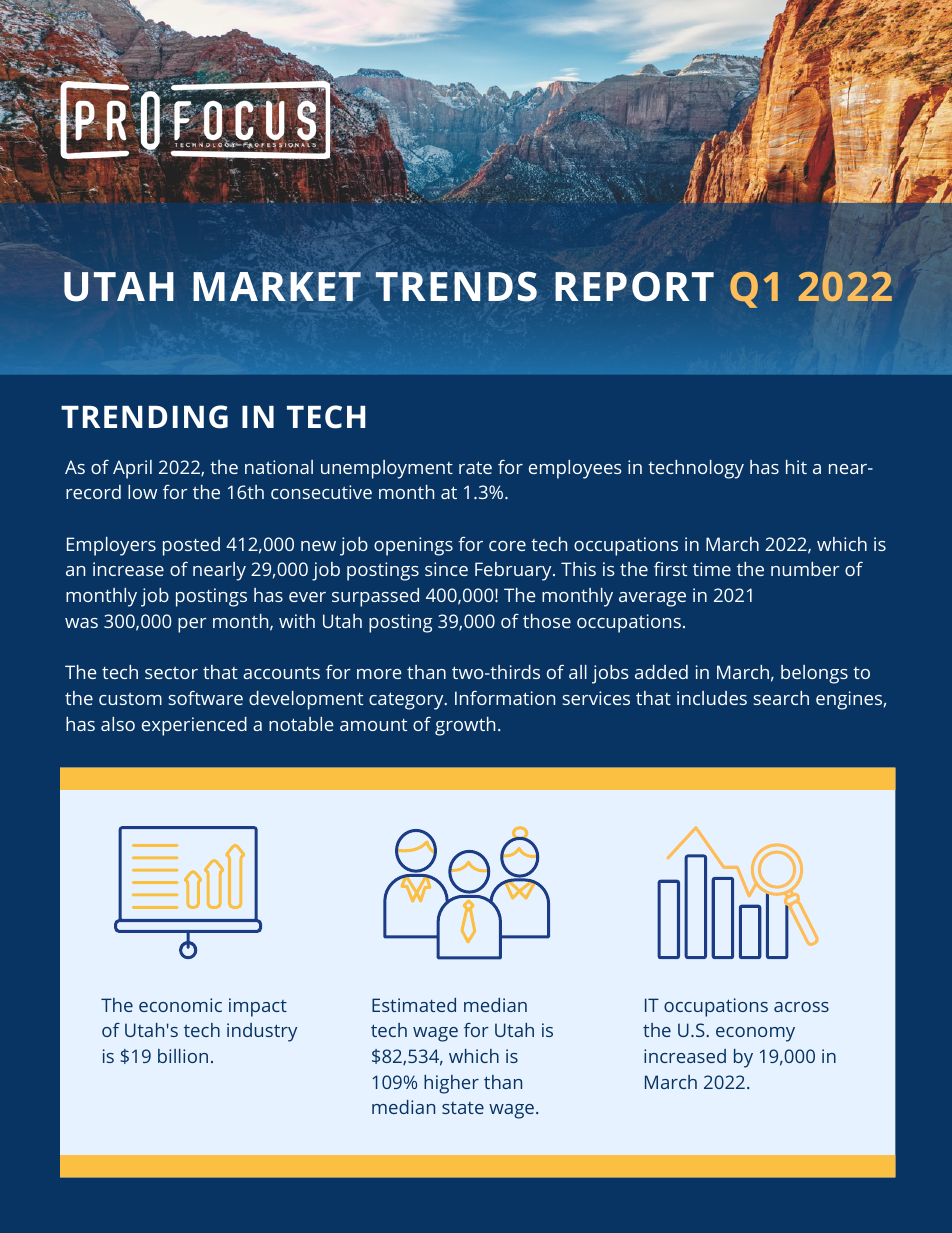  What do you see at coordinates (191, 546) in the screenshot?
I see `posted` at bounding box center [191, 546].
